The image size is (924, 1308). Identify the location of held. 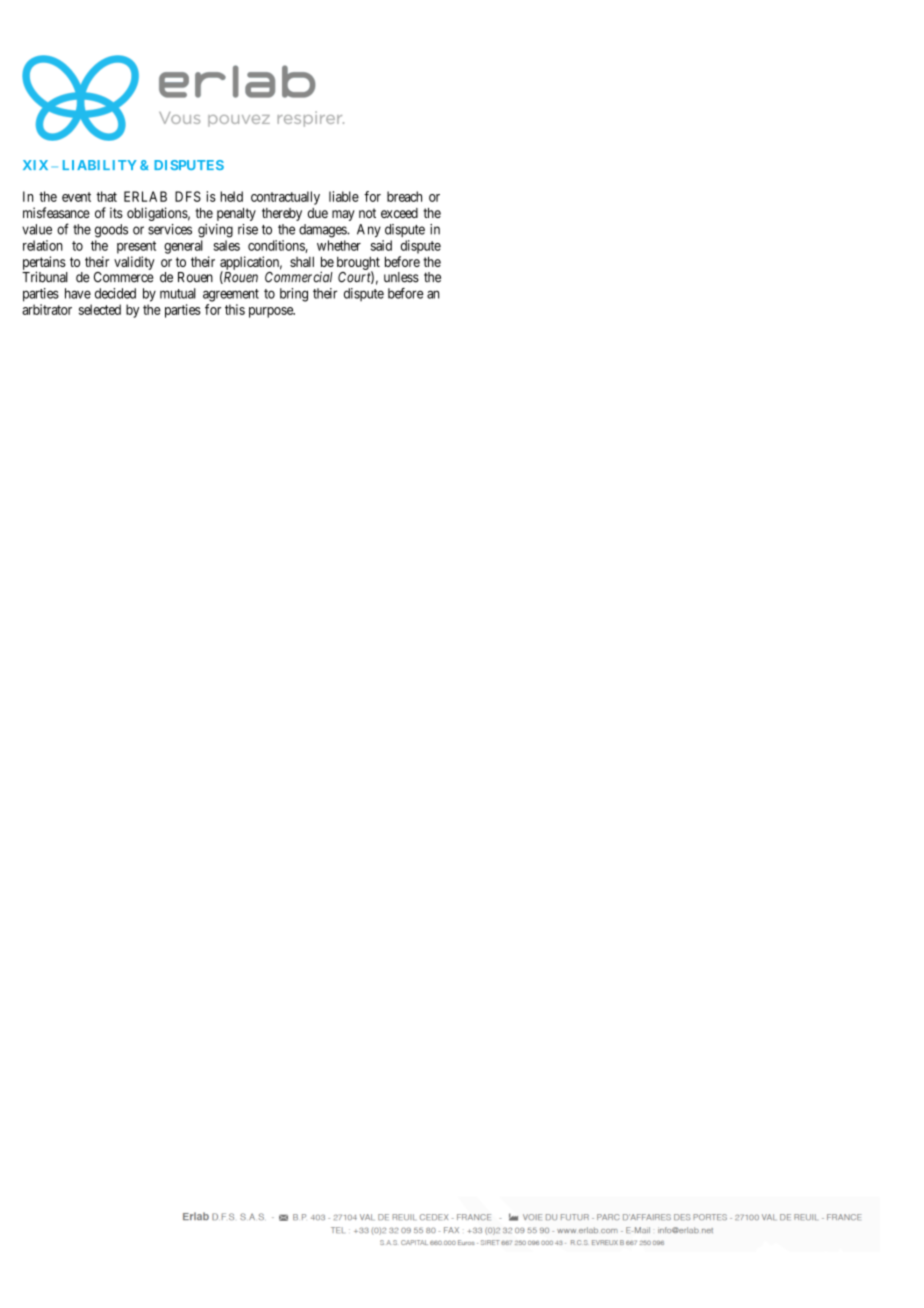
(231, 196).
